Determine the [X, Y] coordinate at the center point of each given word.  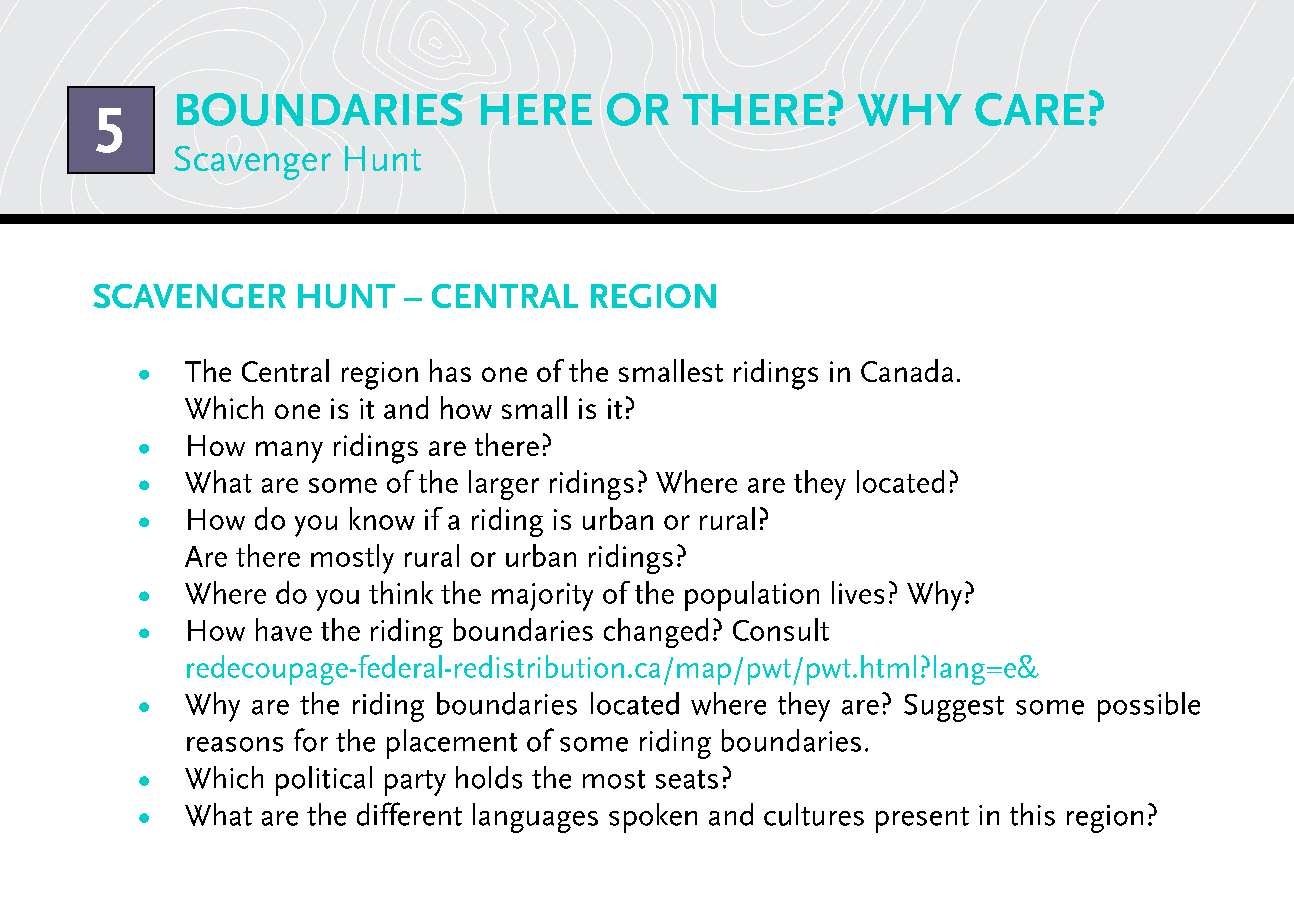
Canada [907, 370]
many [289, 452]
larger [504, 485]
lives [858, 592]
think [401, 592]
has [450, 370]
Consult [781, 629]
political [324, 781]
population [752, 596]
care [1029, 109]
